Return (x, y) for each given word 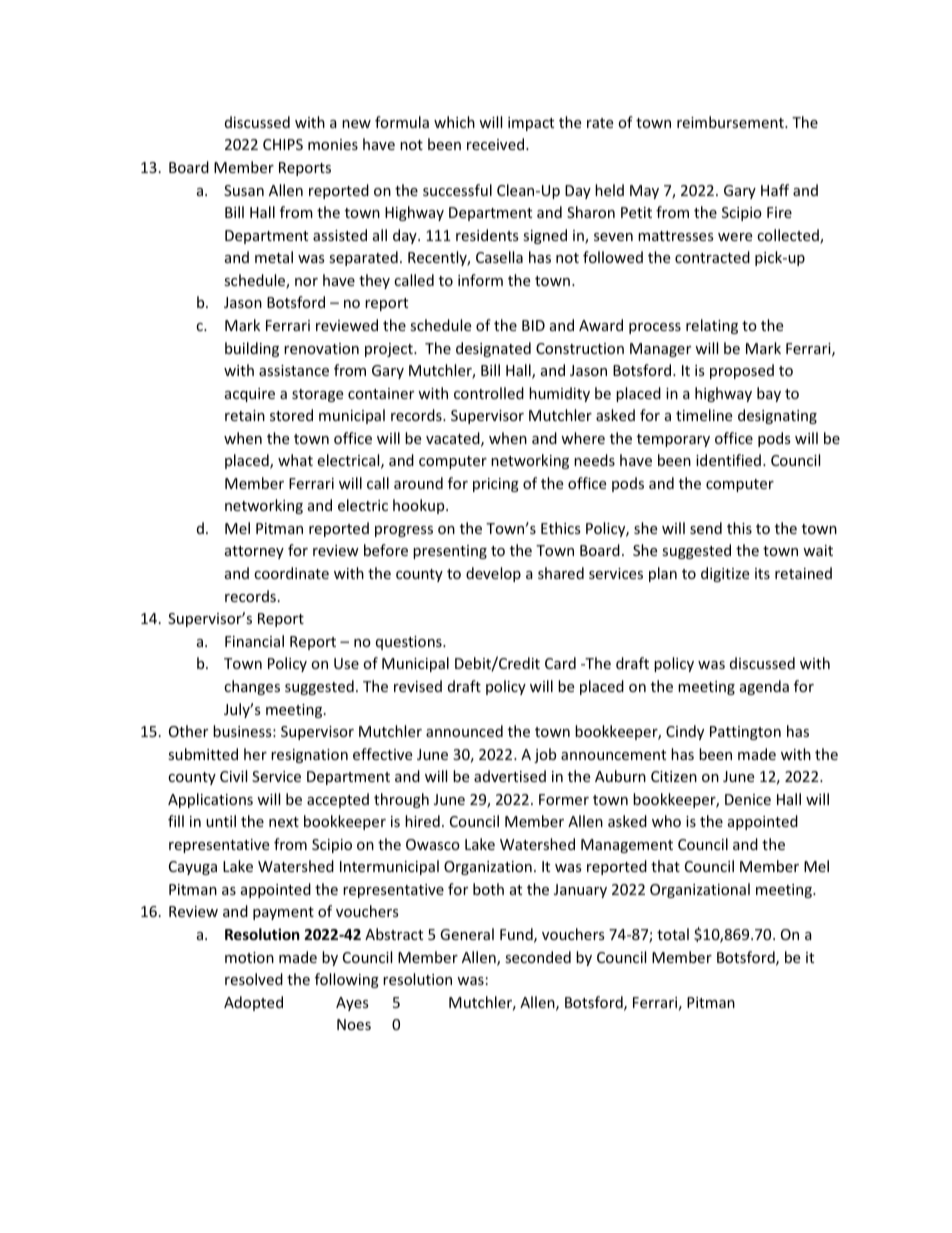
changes (252, 687)
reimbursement (731, 122)
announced (464, 731)
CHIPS (283, 144)
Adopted (253, 1003)
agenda (764, 687)
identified (728, 460)
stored (291, 415)
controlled (489, 393)
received (497, 144)
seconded (538, 957)
